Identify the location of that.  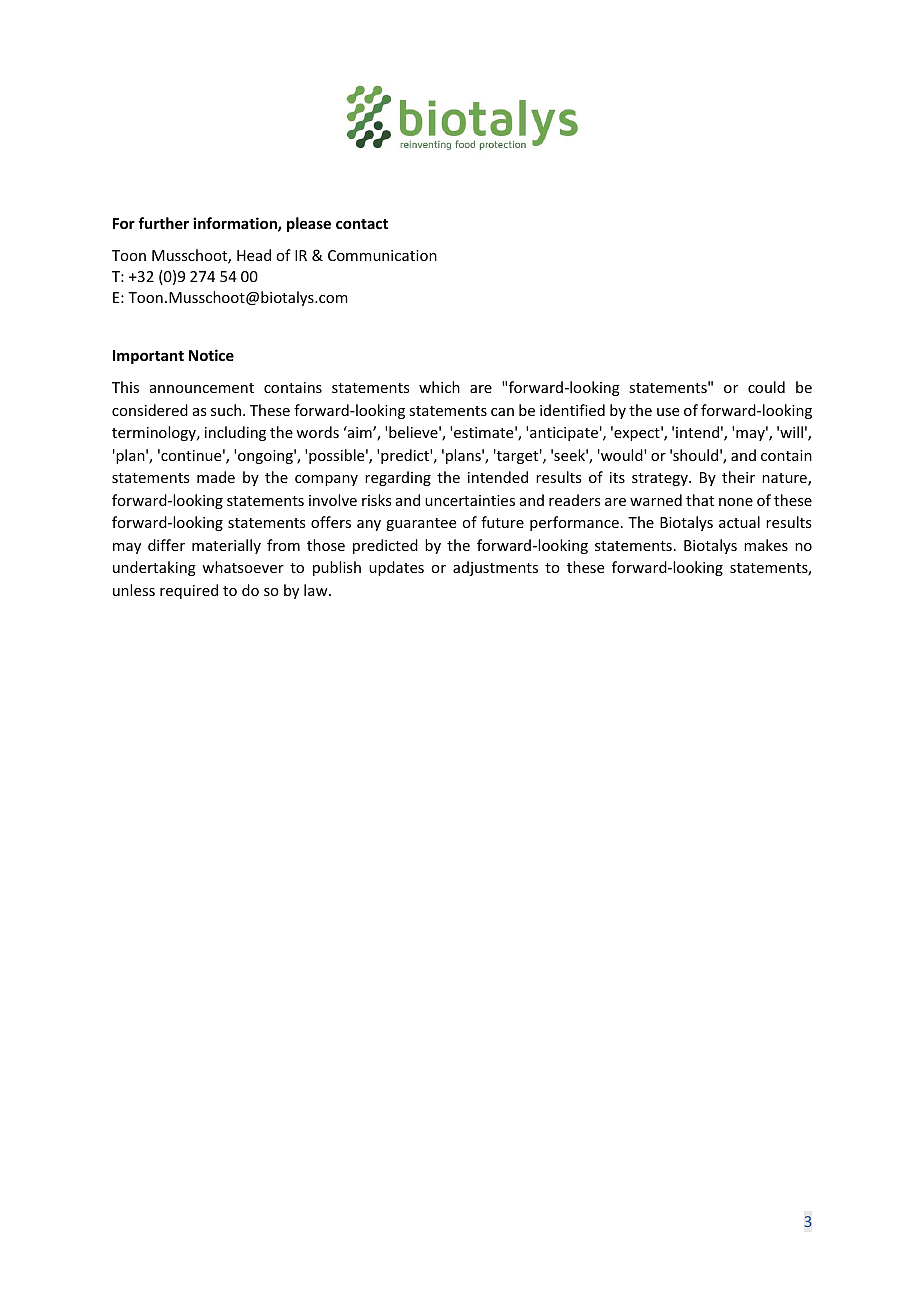
(700, 500).
